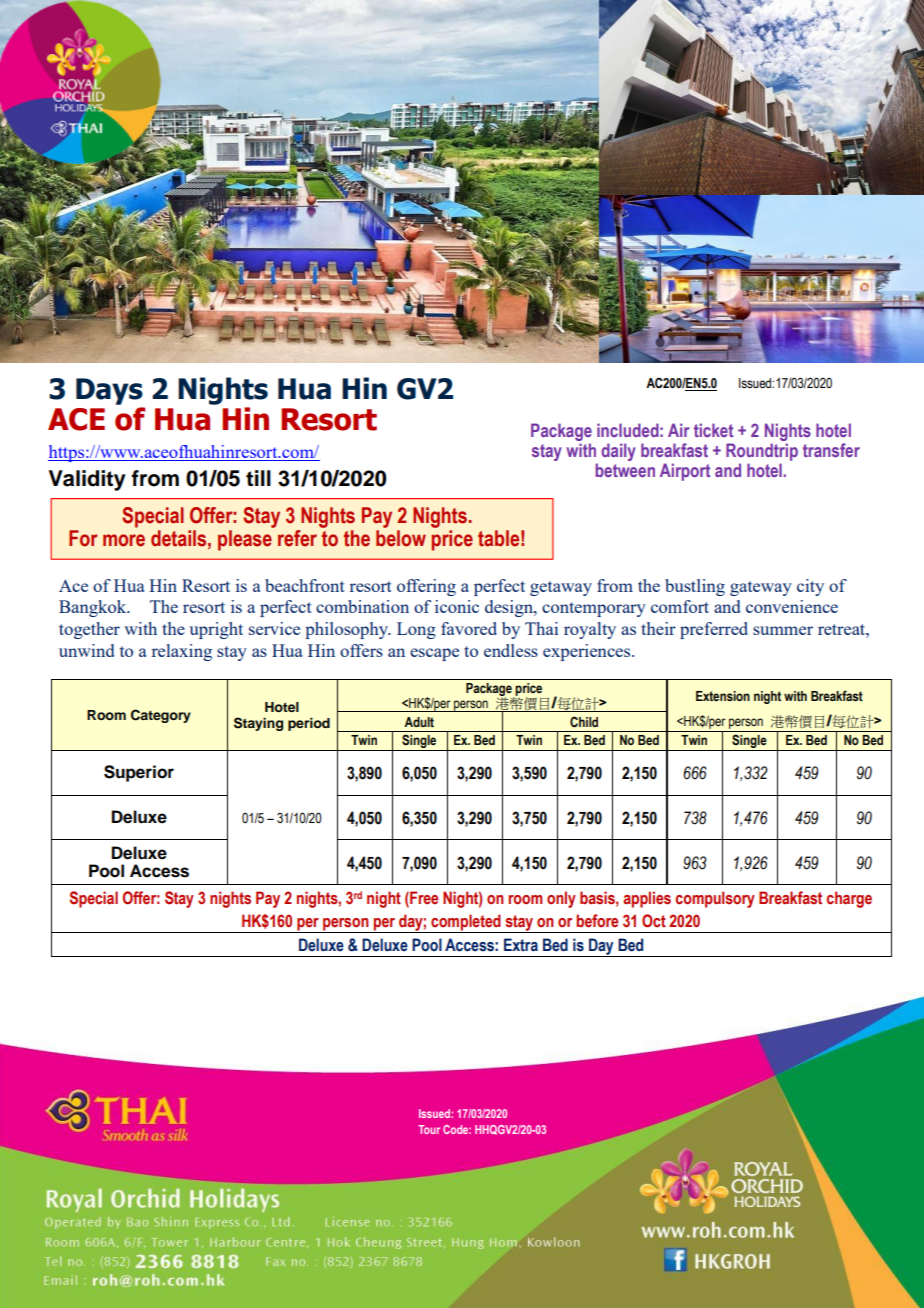 The image size is (924, 1308). I want to click on gateway, so click(761, 588).
